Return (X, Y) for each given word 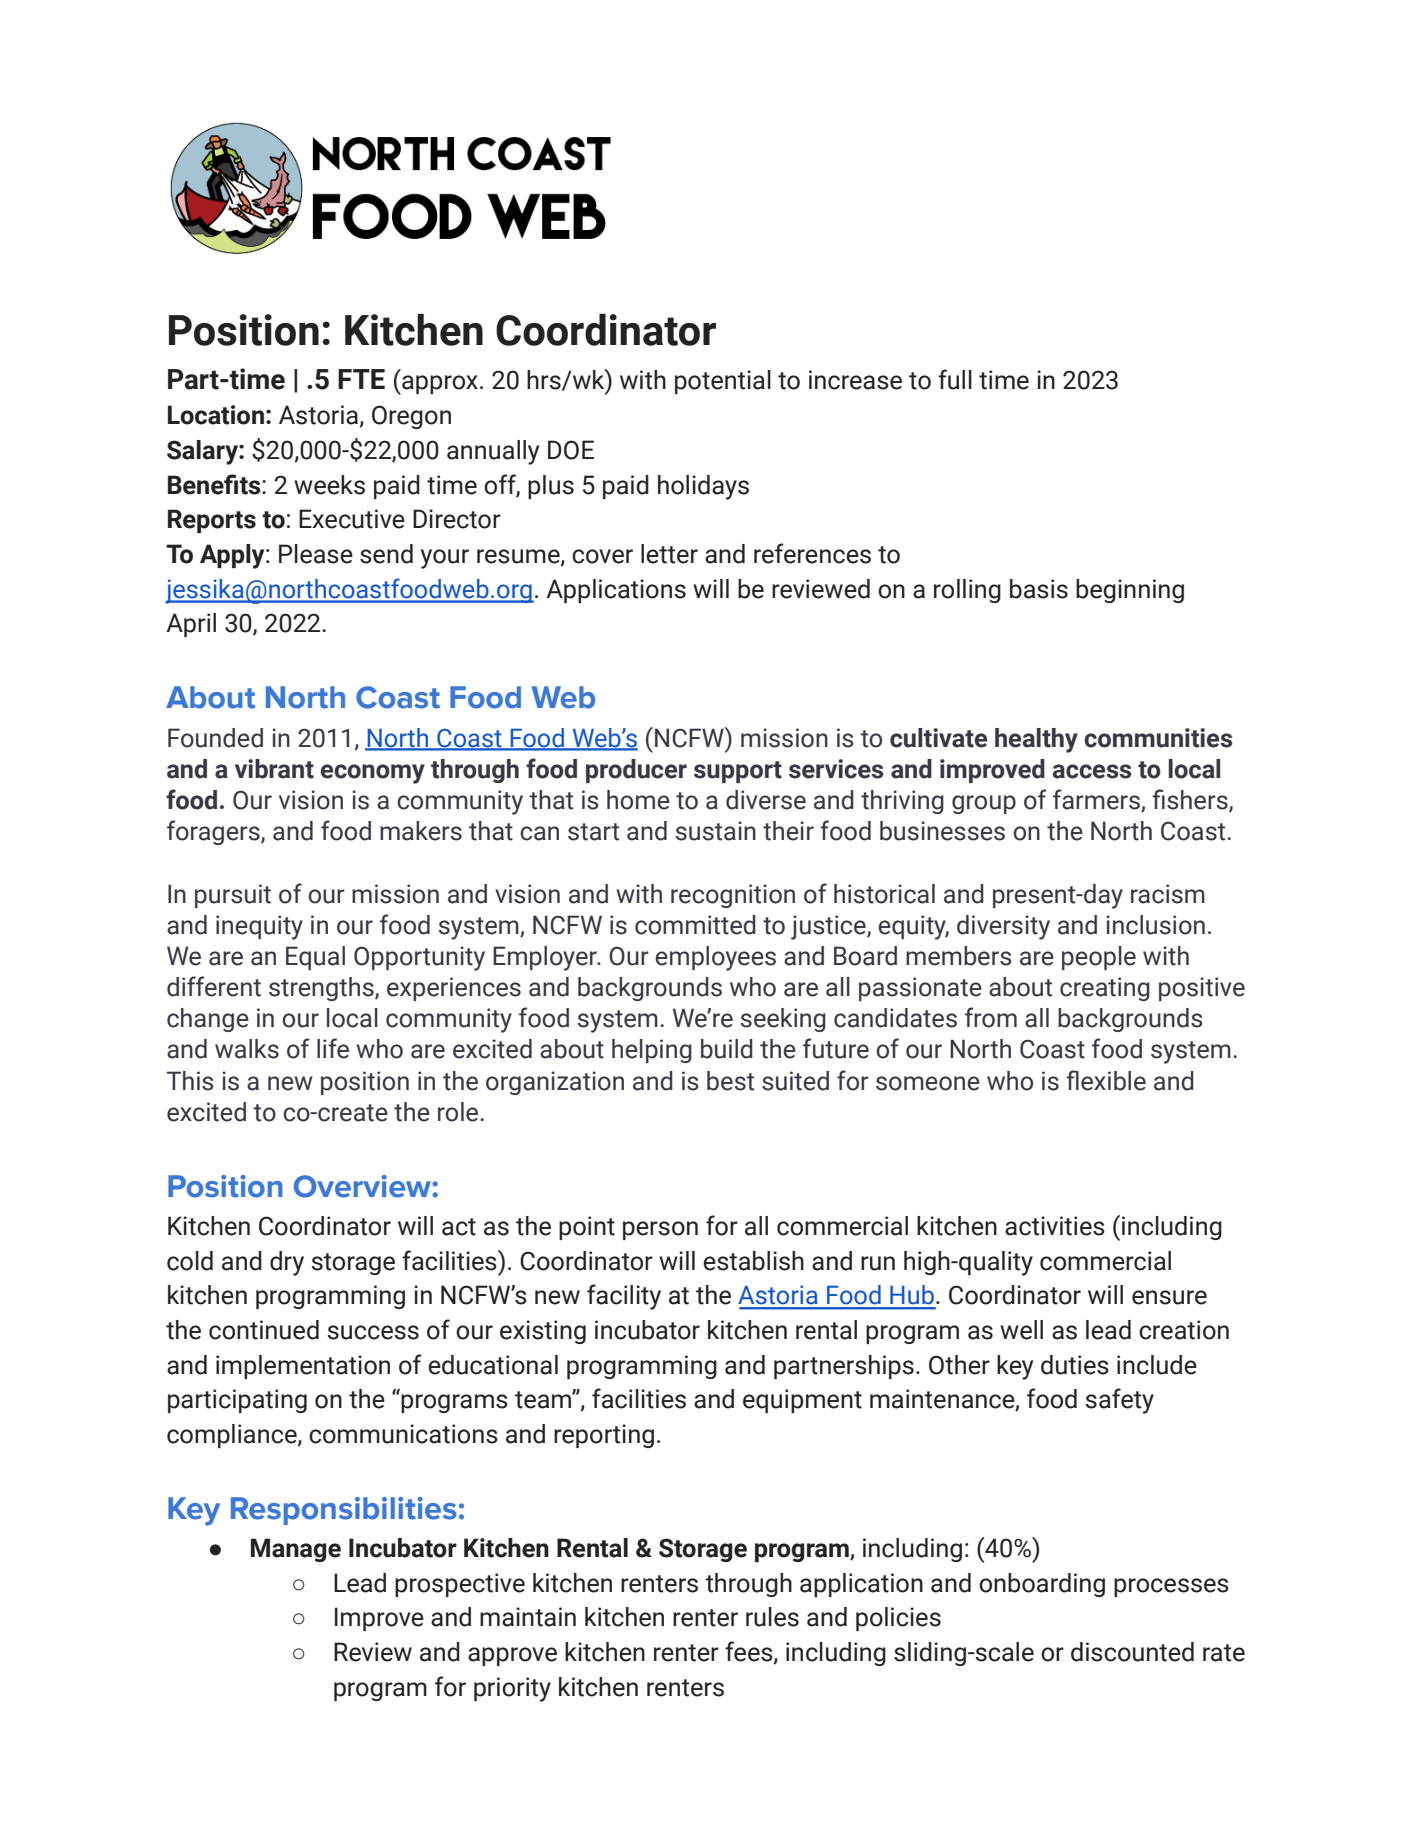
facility (624, 1297)
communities (1158, 738)
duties (1075, 1365)
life (333, 1048)
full (955, 379)
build (727, 1049)
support (738, 772)
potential (723, 382)
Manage (296, 1550)
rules (772, 1617)
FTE (361, 379)
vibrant (274, 769)
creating (1105, 989)
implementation (303, 1367)
